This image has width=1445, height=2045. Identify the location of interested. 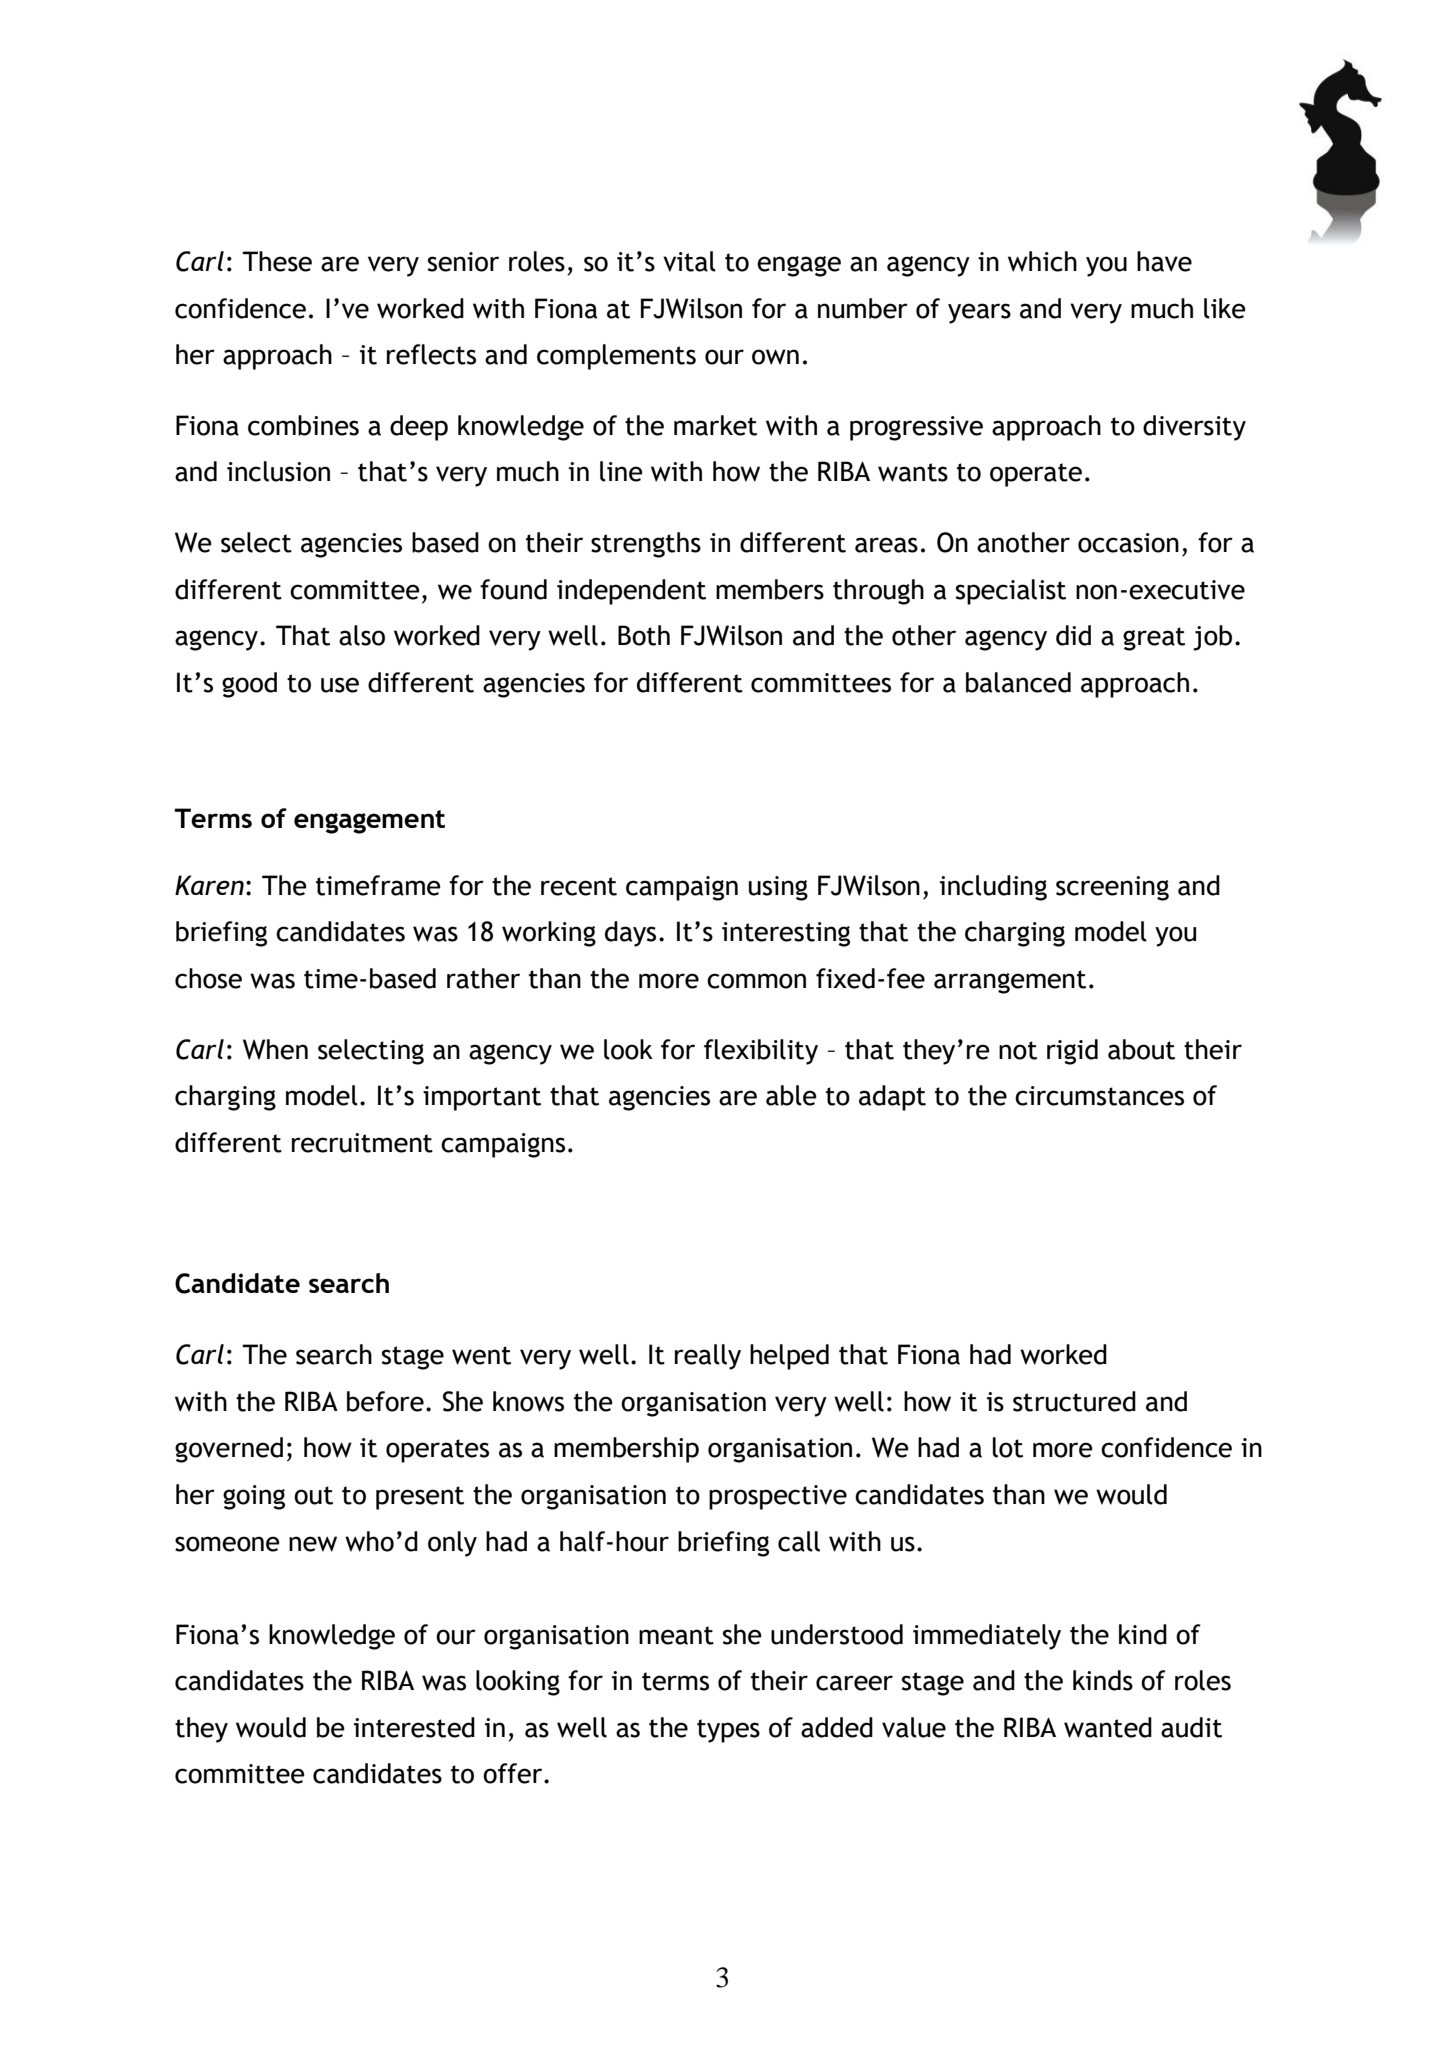
(414, 1727).
